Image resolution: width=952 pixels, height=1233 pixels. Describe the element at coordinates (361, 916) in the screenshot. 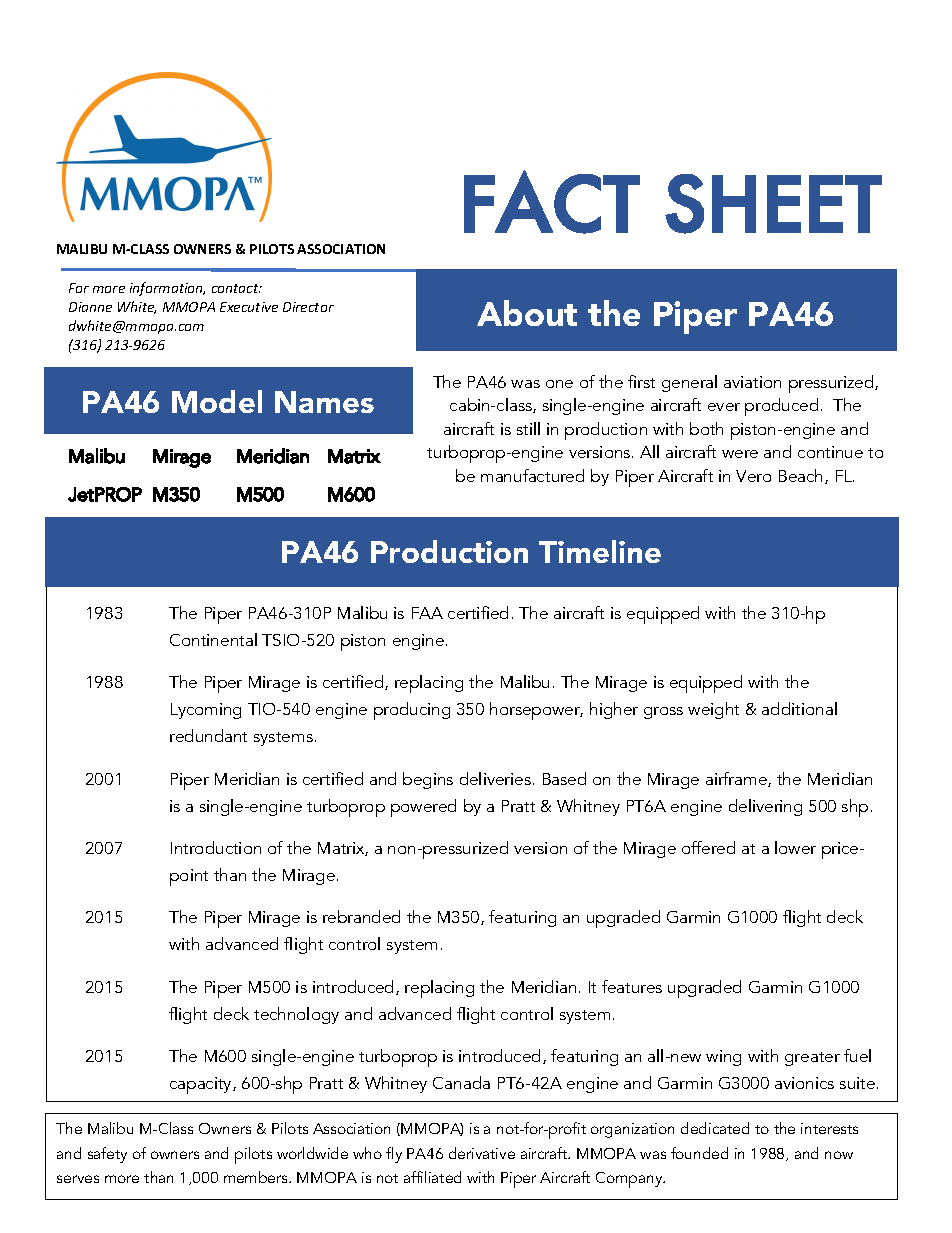

I see `rebranded` at that location.
